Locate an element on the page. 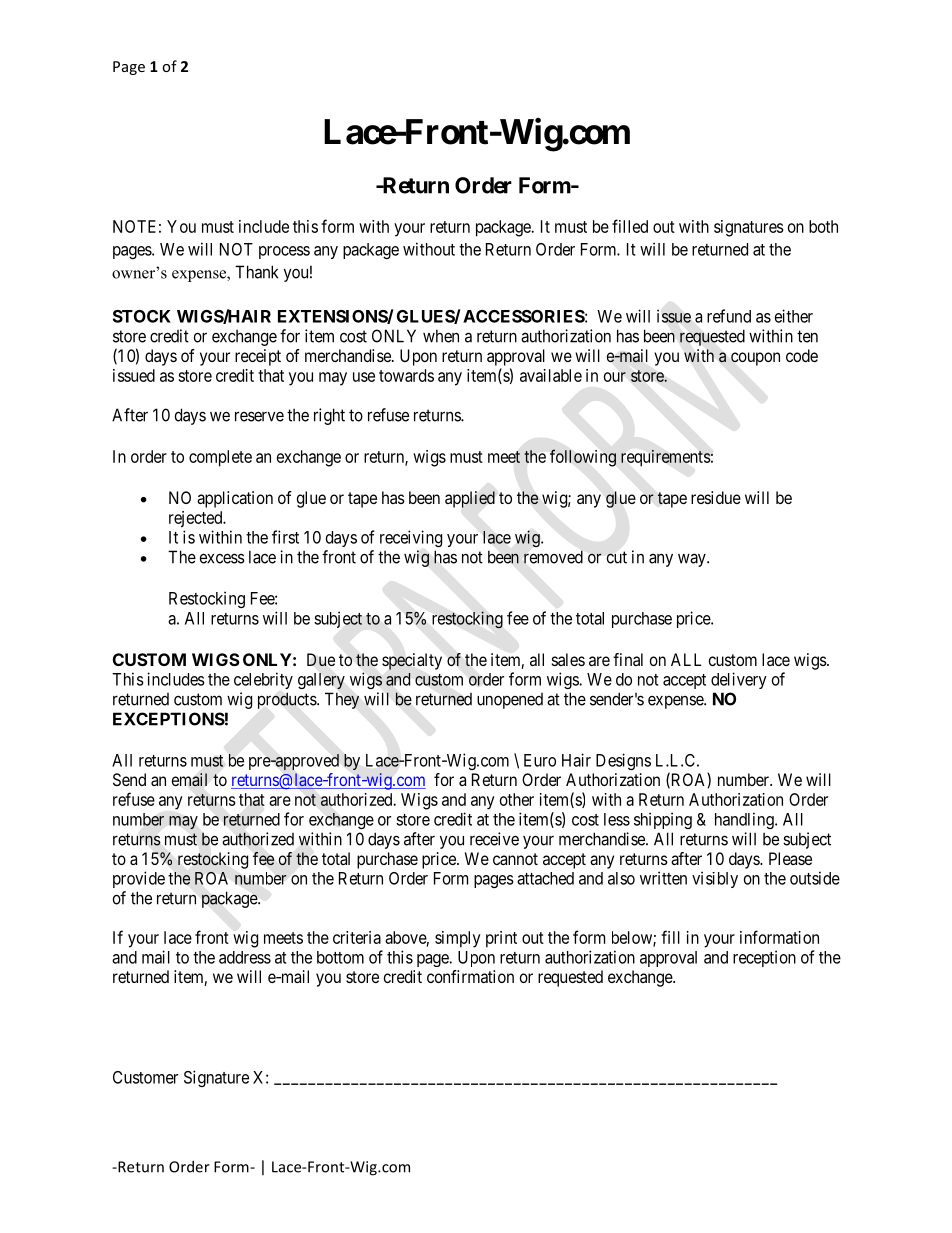 The image size is (952, 1233). residue is located at coordinates (716, 497).
